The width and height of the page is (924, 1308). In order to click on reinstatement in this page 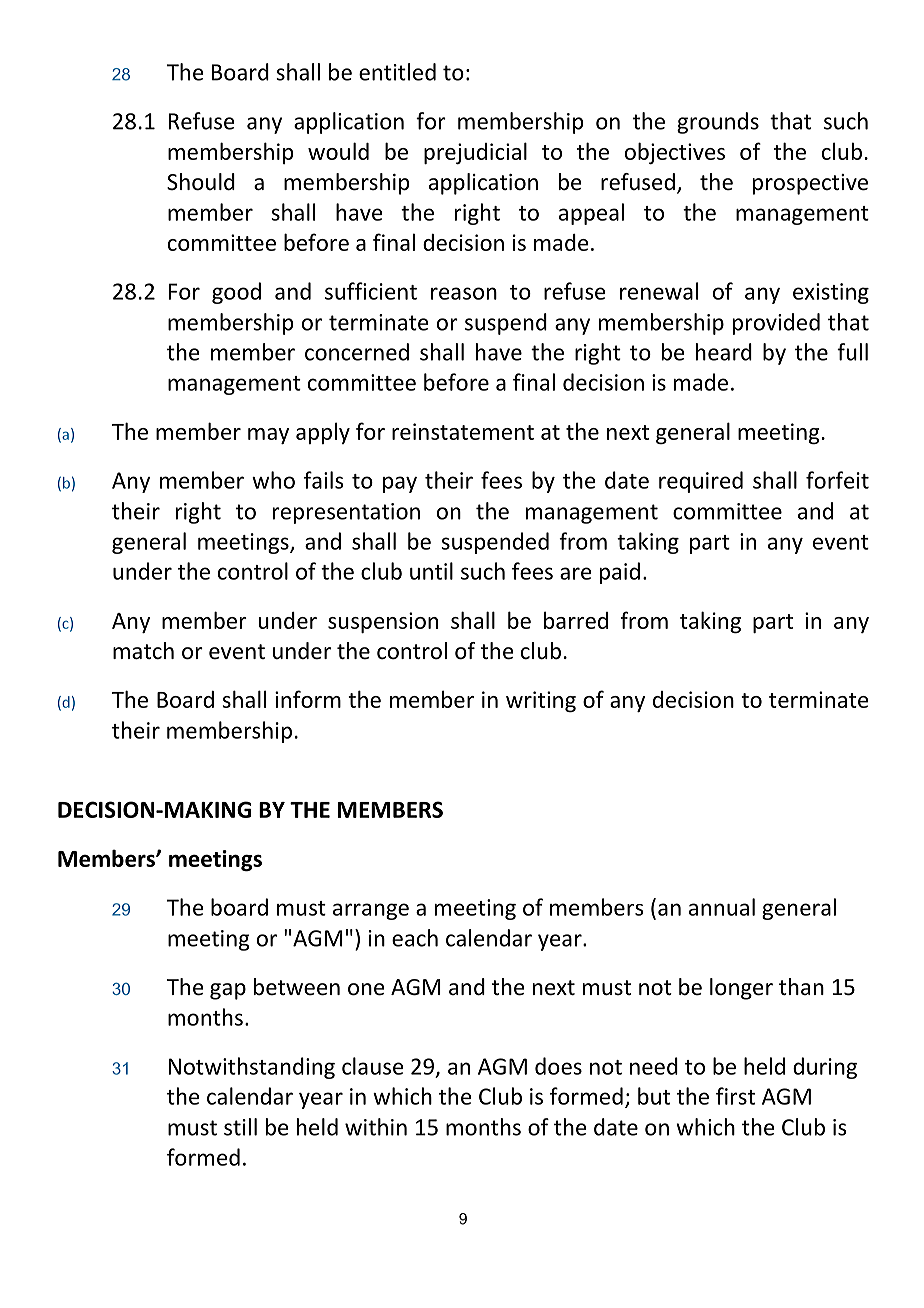, I will do `click(463, 431)`.
